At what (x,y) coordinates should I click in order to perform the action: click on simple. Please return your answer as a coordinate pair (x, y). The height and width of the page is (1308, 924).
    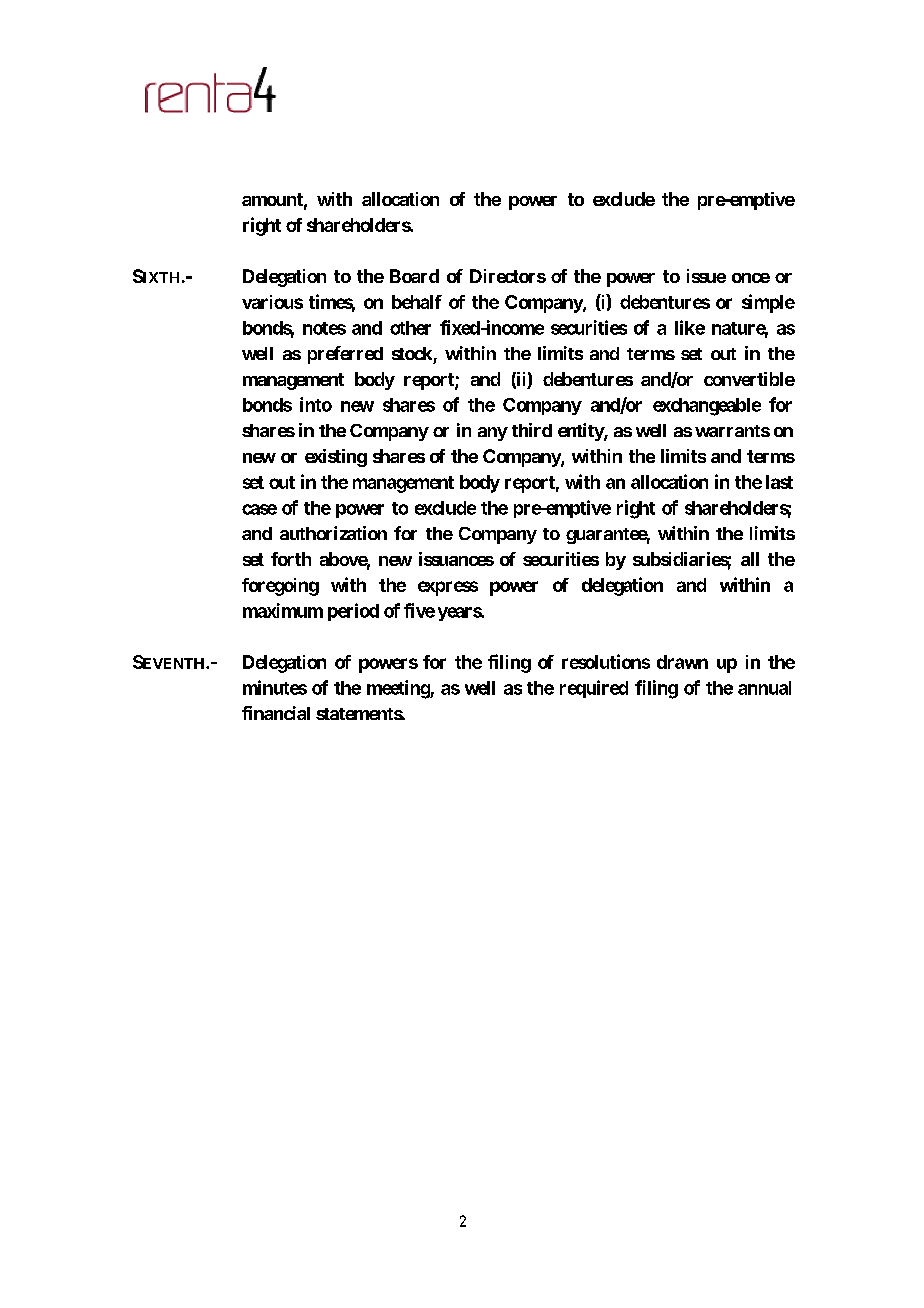
    Looking at the image, I should click on (768, 303).
